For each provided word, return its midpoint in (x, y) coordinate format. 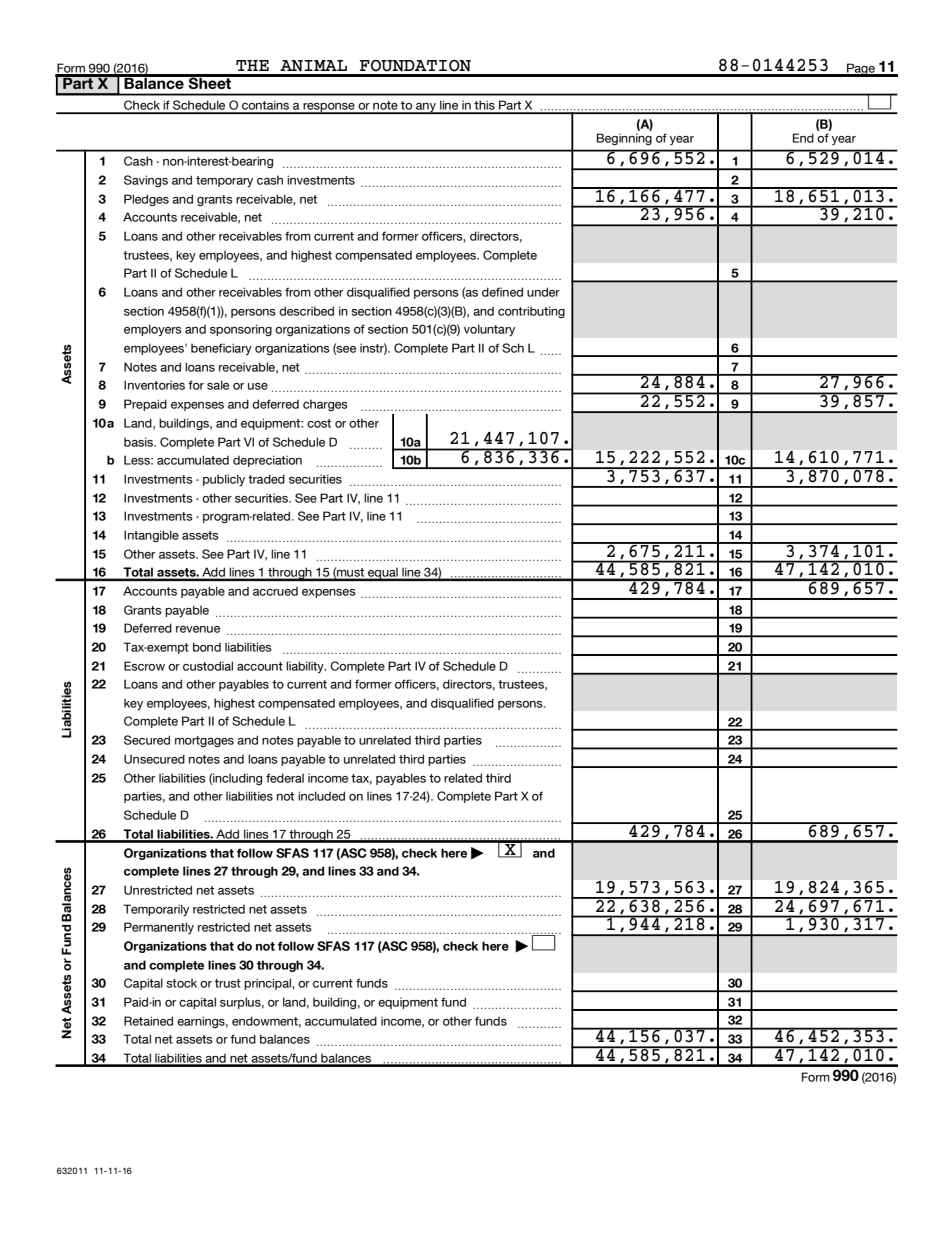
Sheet (210, 82)
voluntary (489, 330)
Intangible (151, 536)
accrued (275, 591)
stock (181, 983)
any (426, 108)
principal (268, 984)
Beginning (624, 139)
